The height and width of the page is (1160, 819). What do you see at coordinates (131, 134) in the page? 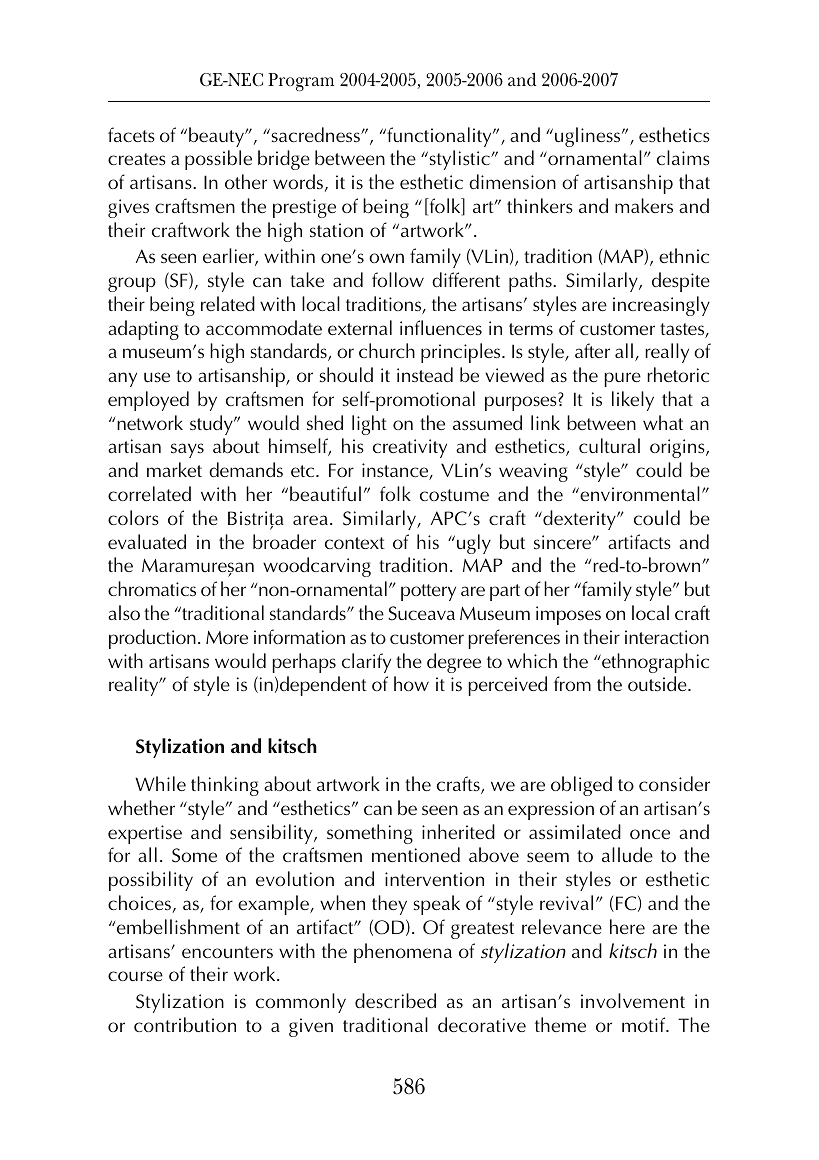
I see `facets` at bounding box center [131, 134].
